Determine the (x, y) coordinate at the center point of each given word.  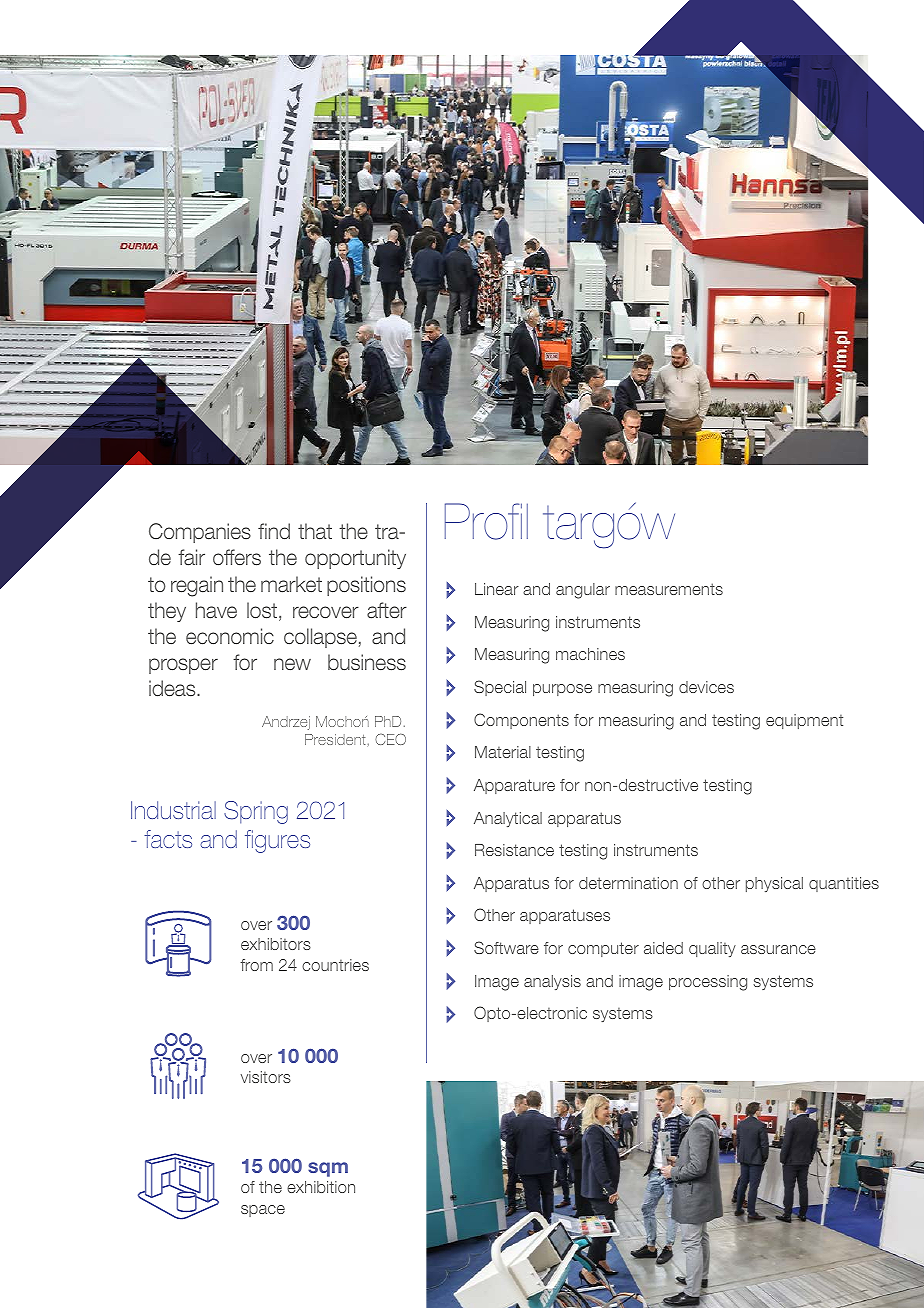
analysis (552, 982)
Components (521, 721)
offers (237, 557)
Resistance (514, 850)
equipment (804, 721)
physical (774, 884)
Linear (497, 589)
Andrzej (286, 723)
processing (708, 983)
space (263, 1211)
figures (277, 841)
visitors (266, 1077)
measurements (669, 589)
